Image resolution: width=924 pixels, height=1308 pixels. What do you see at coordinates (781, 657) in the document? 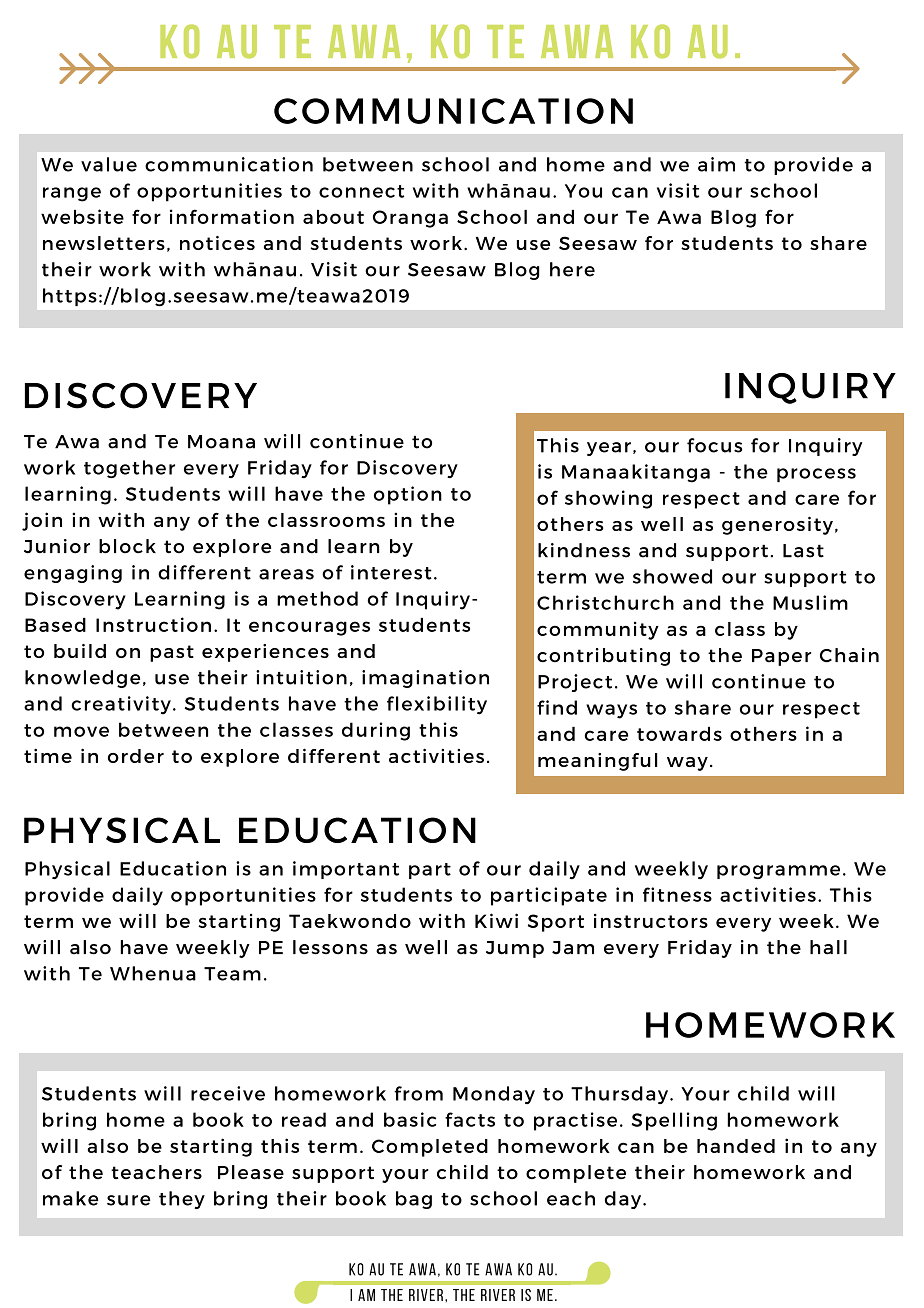
I see `Paper` at bounding box center [781, 657].
